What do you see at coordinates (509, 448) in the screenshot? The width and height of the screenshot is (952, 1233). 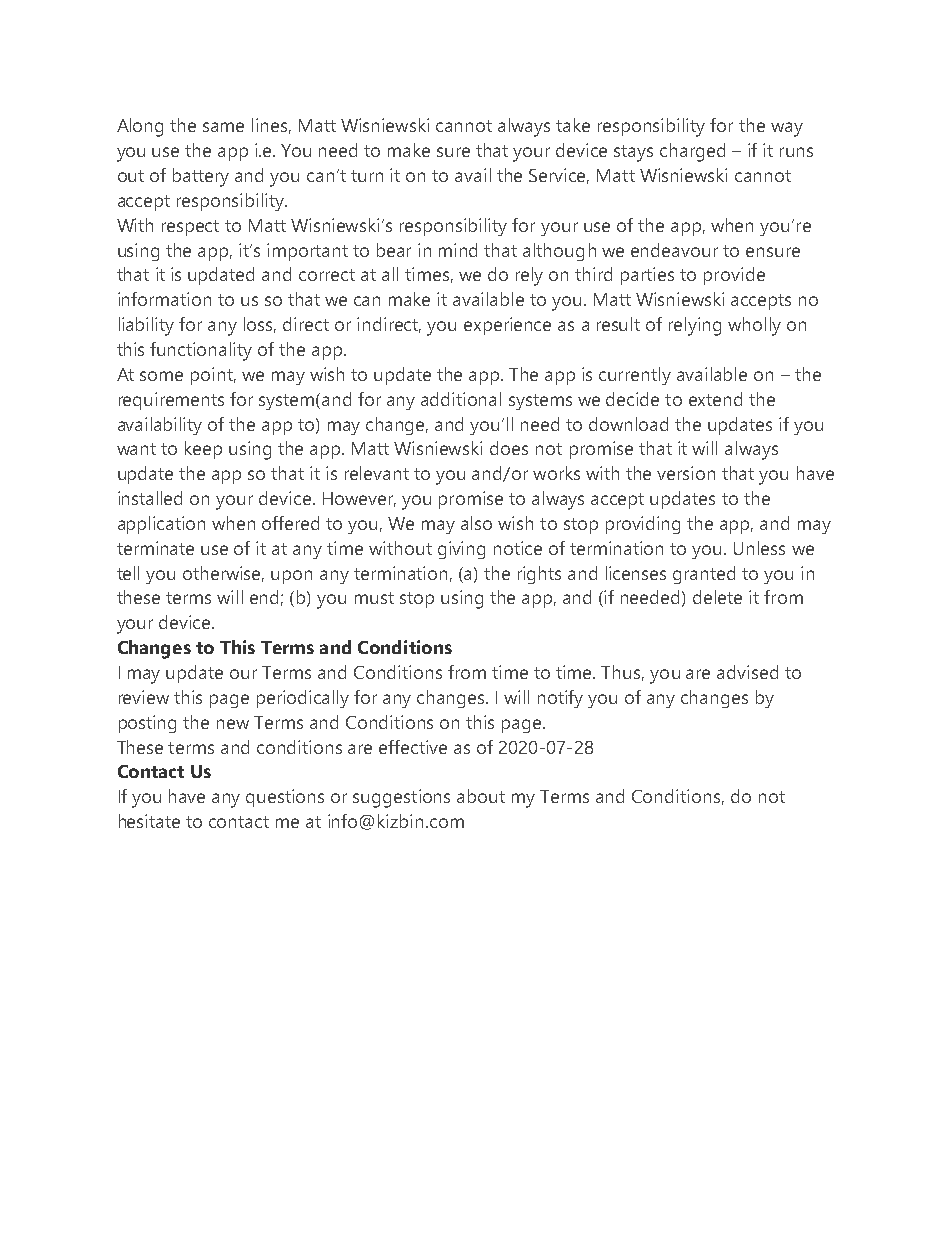 I see `does` at bounding box center [509, 448].
